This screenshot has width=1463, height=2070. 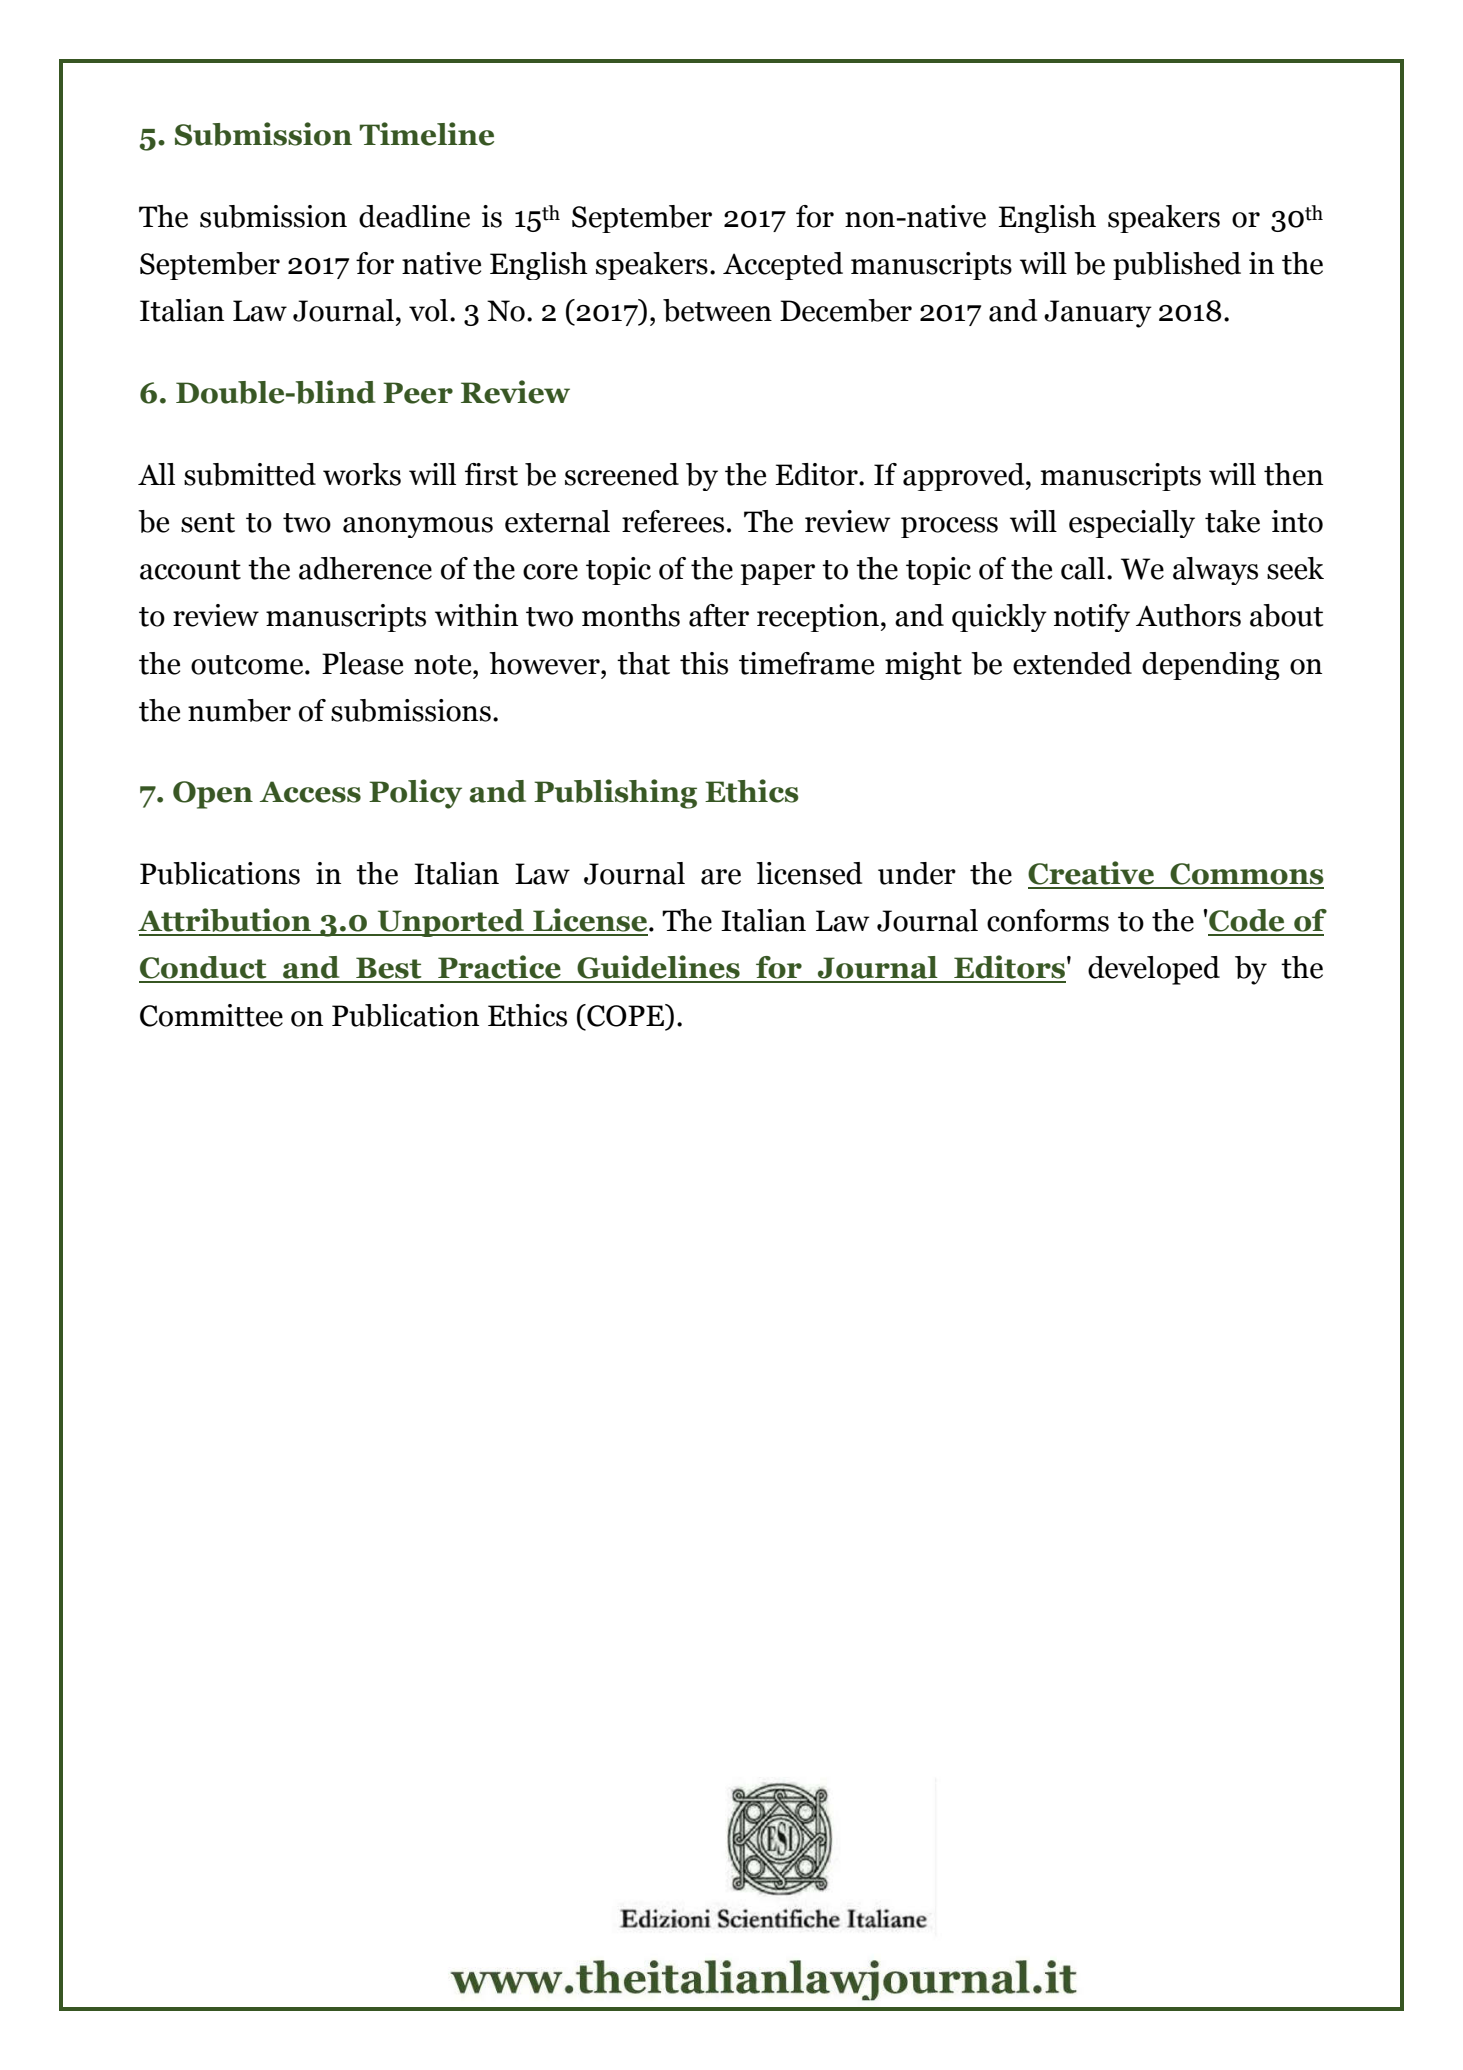 I want to click on paper, so click(x=777, y=574).
